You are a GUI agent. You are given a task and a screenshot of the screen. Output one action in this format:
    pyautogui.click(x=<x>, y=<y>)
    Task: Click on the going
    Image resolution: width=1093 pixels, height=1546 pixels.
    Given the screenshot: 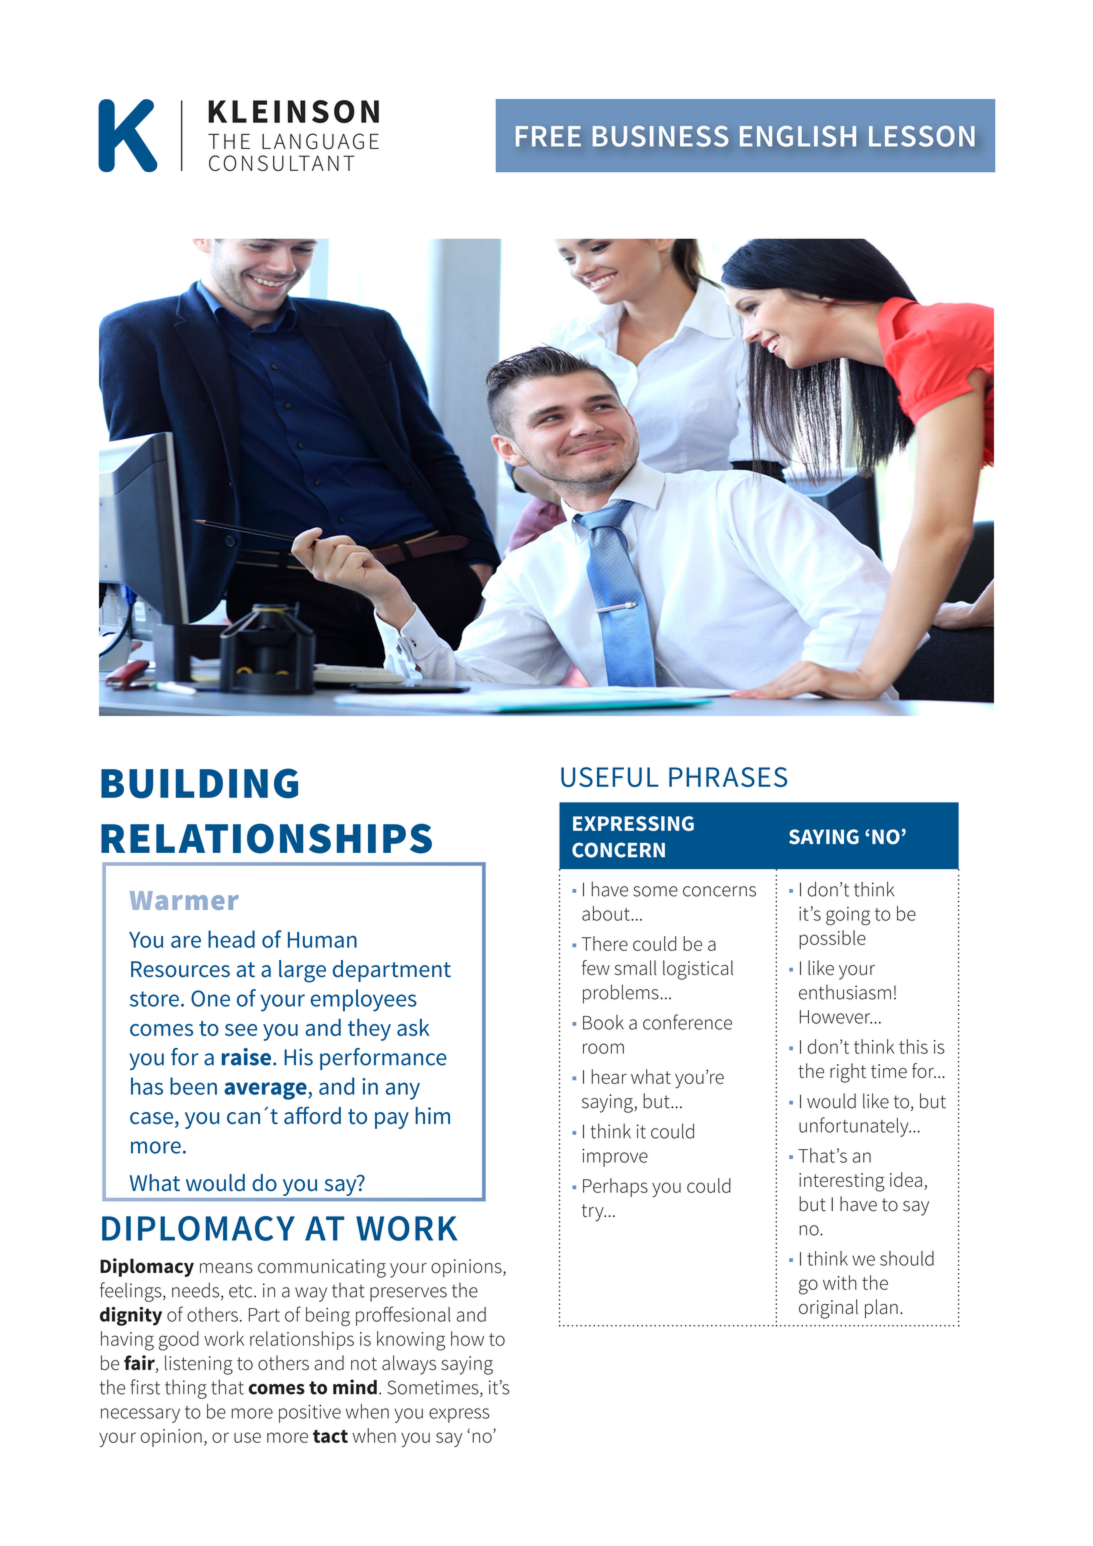 What is the action you would take?
    pyautogui.click(x=848, y=916)
